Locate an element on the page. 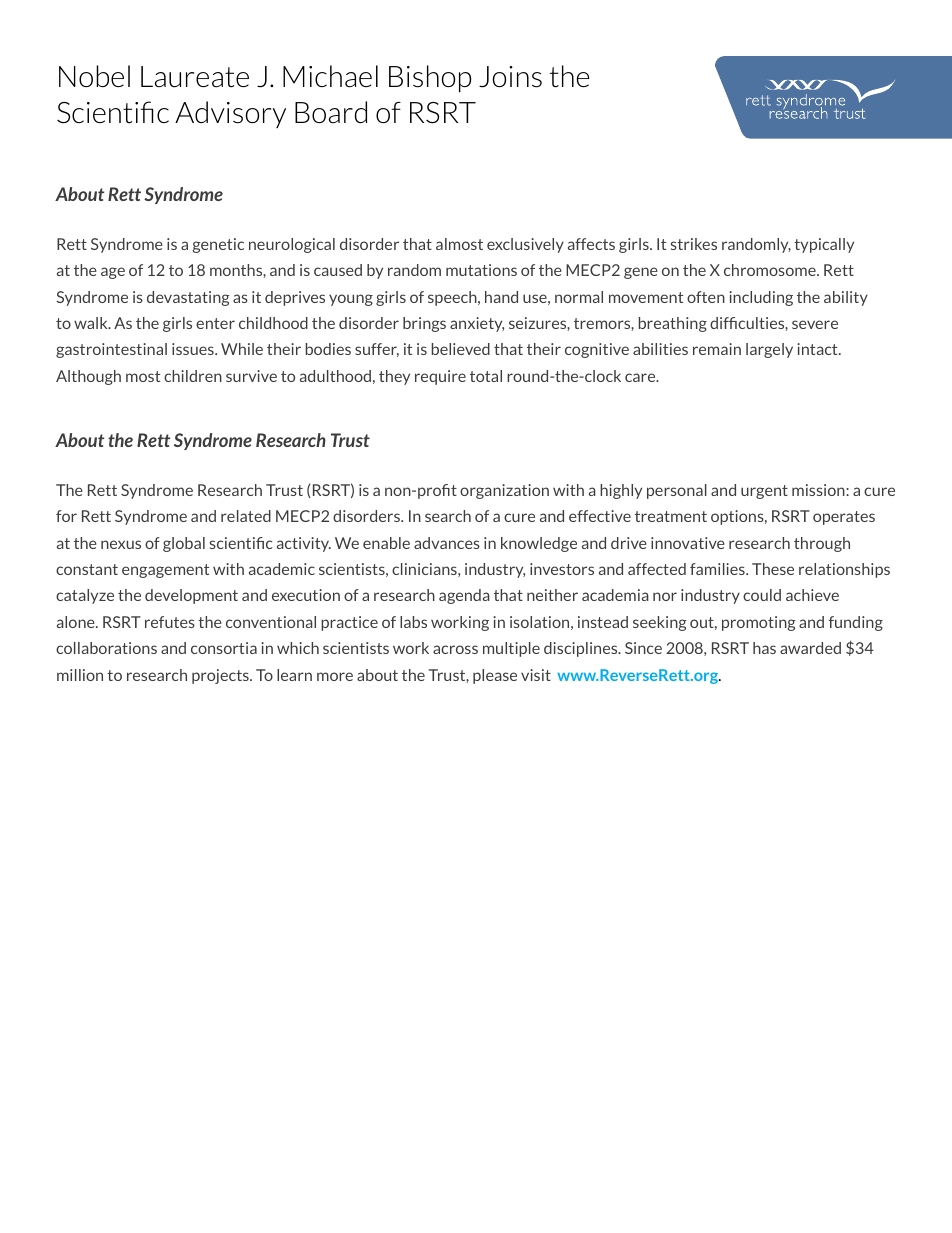 This page has height=1233, width=952. typically is located at coordinates (824, 245).
